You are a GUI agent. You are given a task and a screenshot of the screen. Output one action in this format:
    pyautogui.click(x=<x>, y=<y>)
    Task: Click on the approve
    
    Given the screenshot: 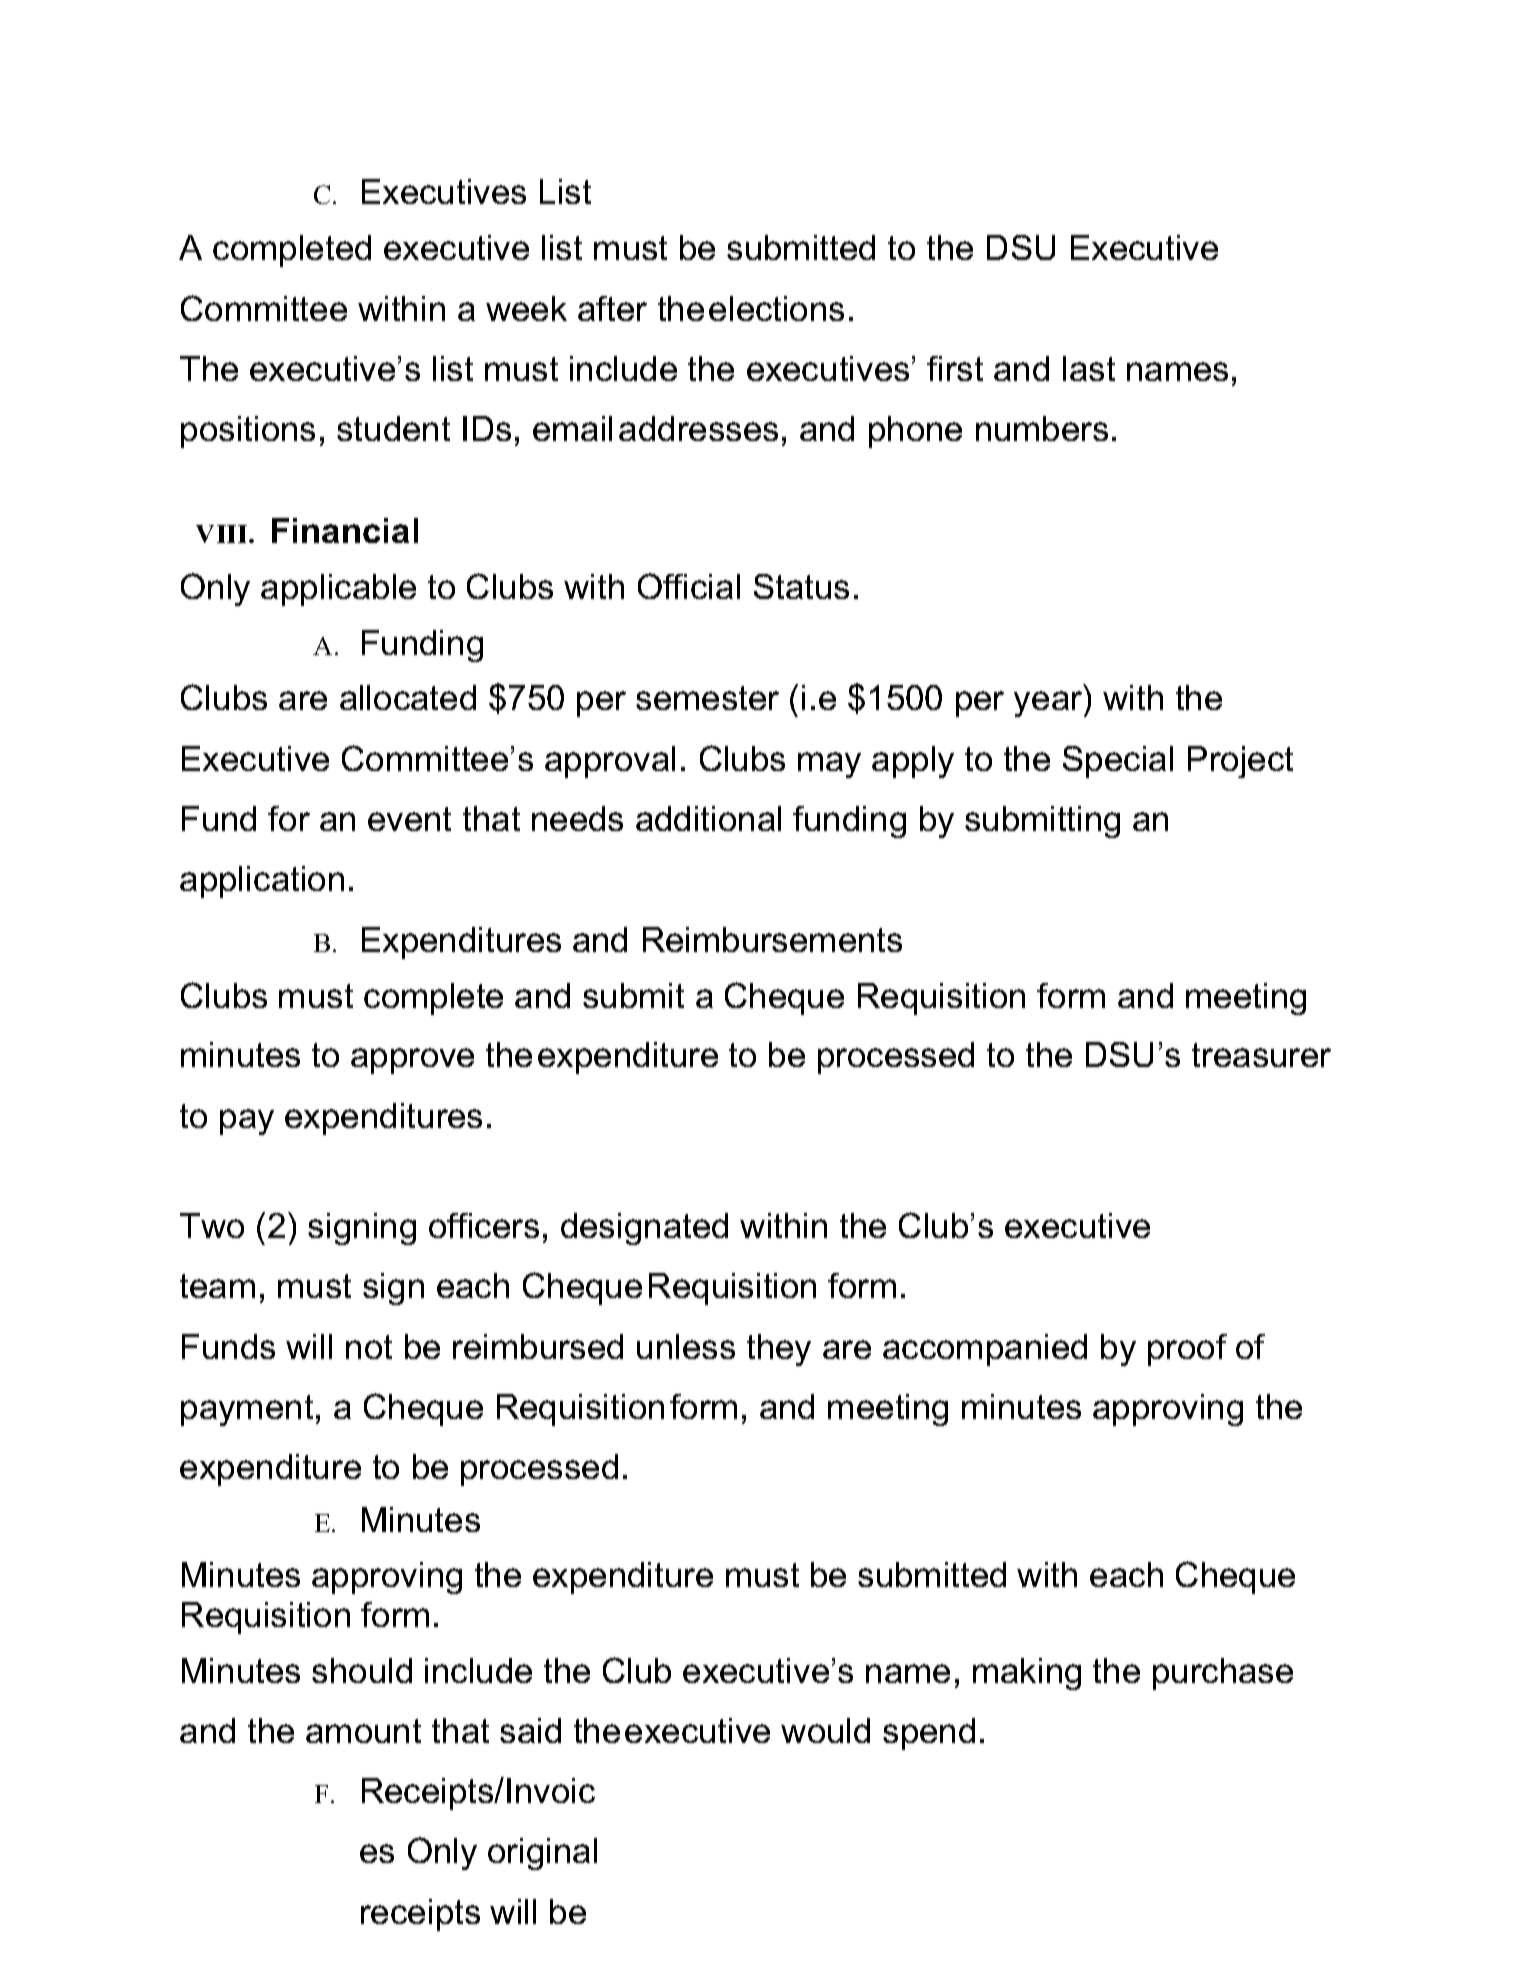 What is the action you would take?
    pyautogui.click(x=412, y=1061)
